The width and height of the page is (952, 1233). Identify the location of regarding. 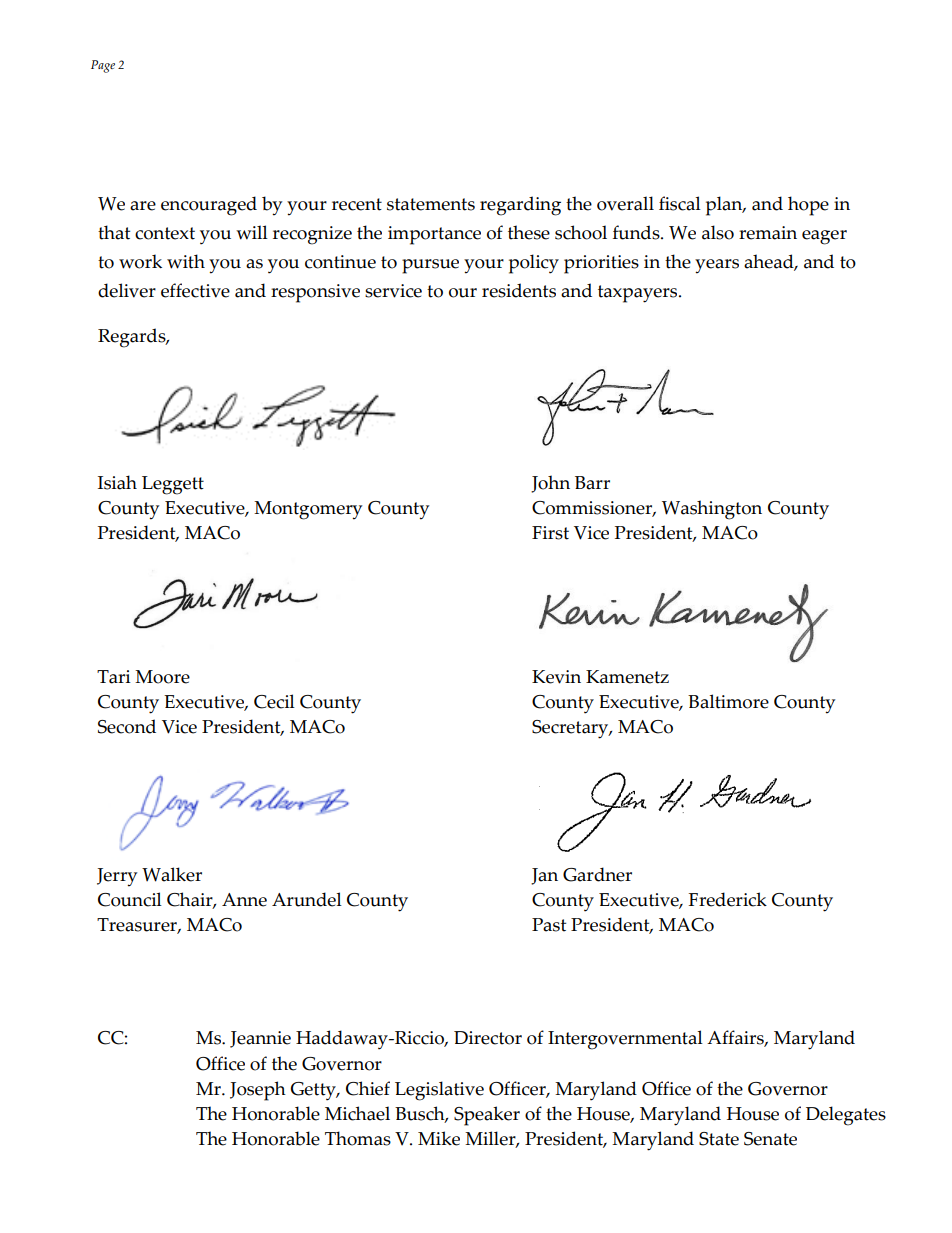
(520, 206).
